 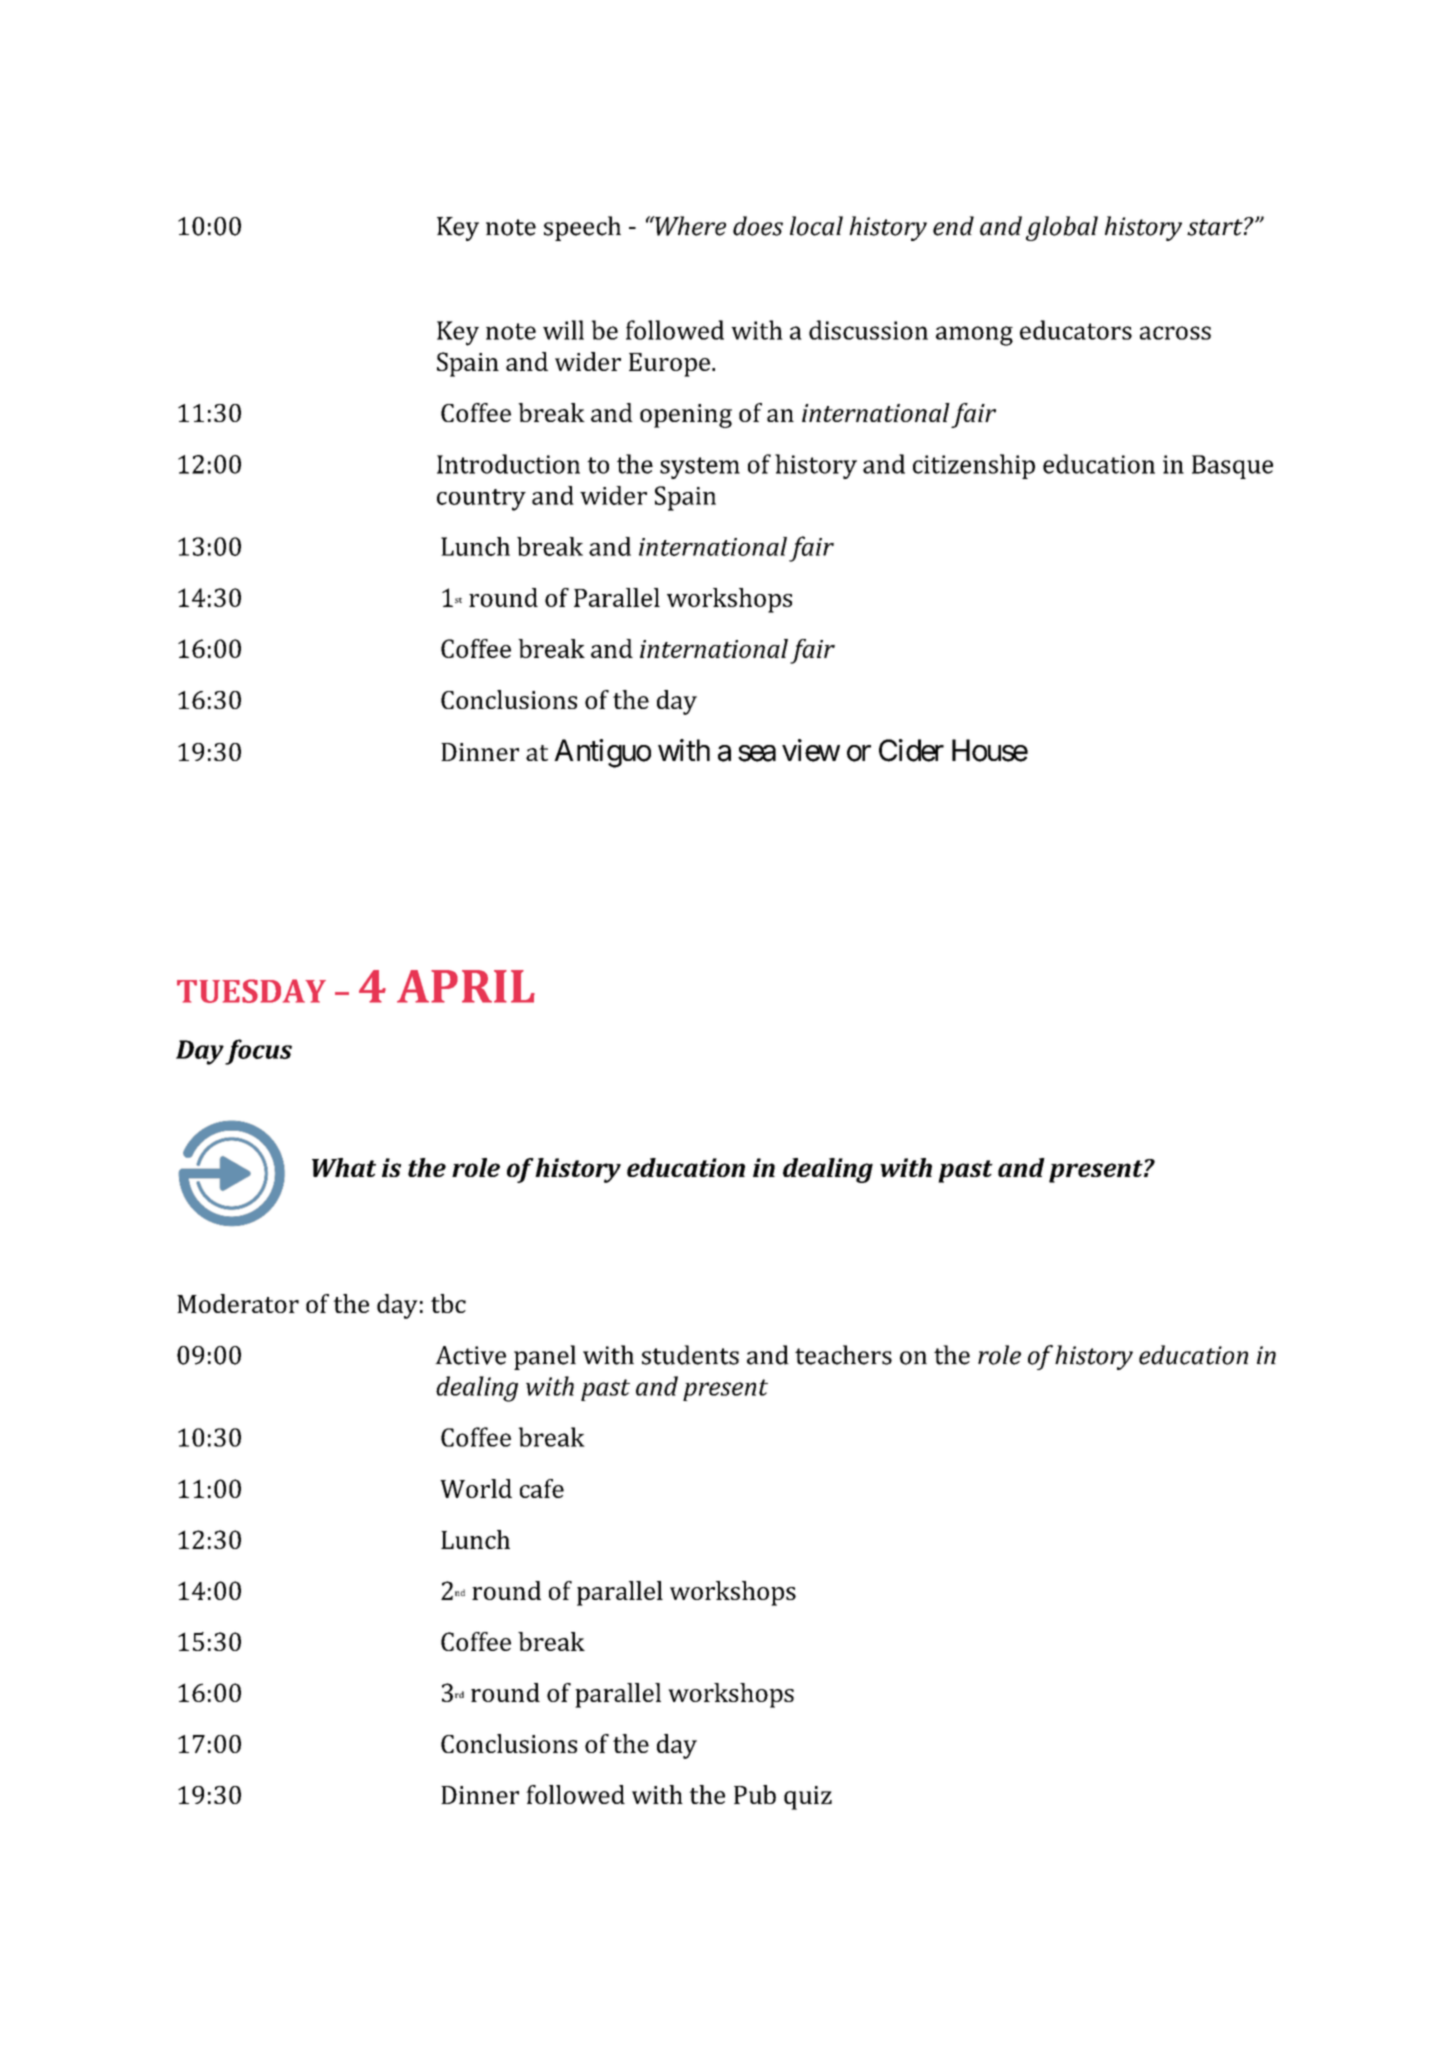 I want to click on students, so click(x=690, y=1355).
